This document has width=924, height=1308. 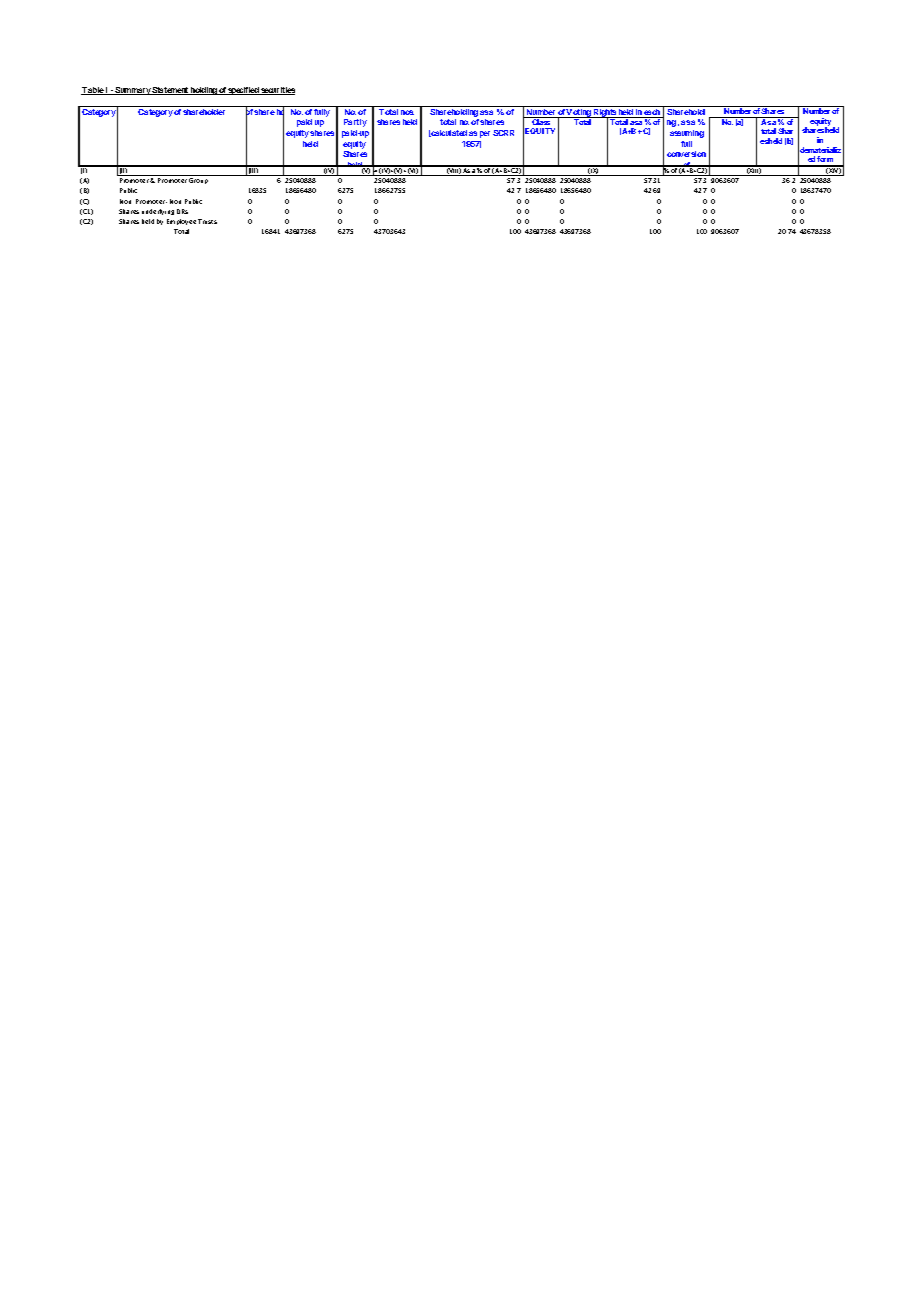 I want to click on Table, so click(x=93, y=91).
